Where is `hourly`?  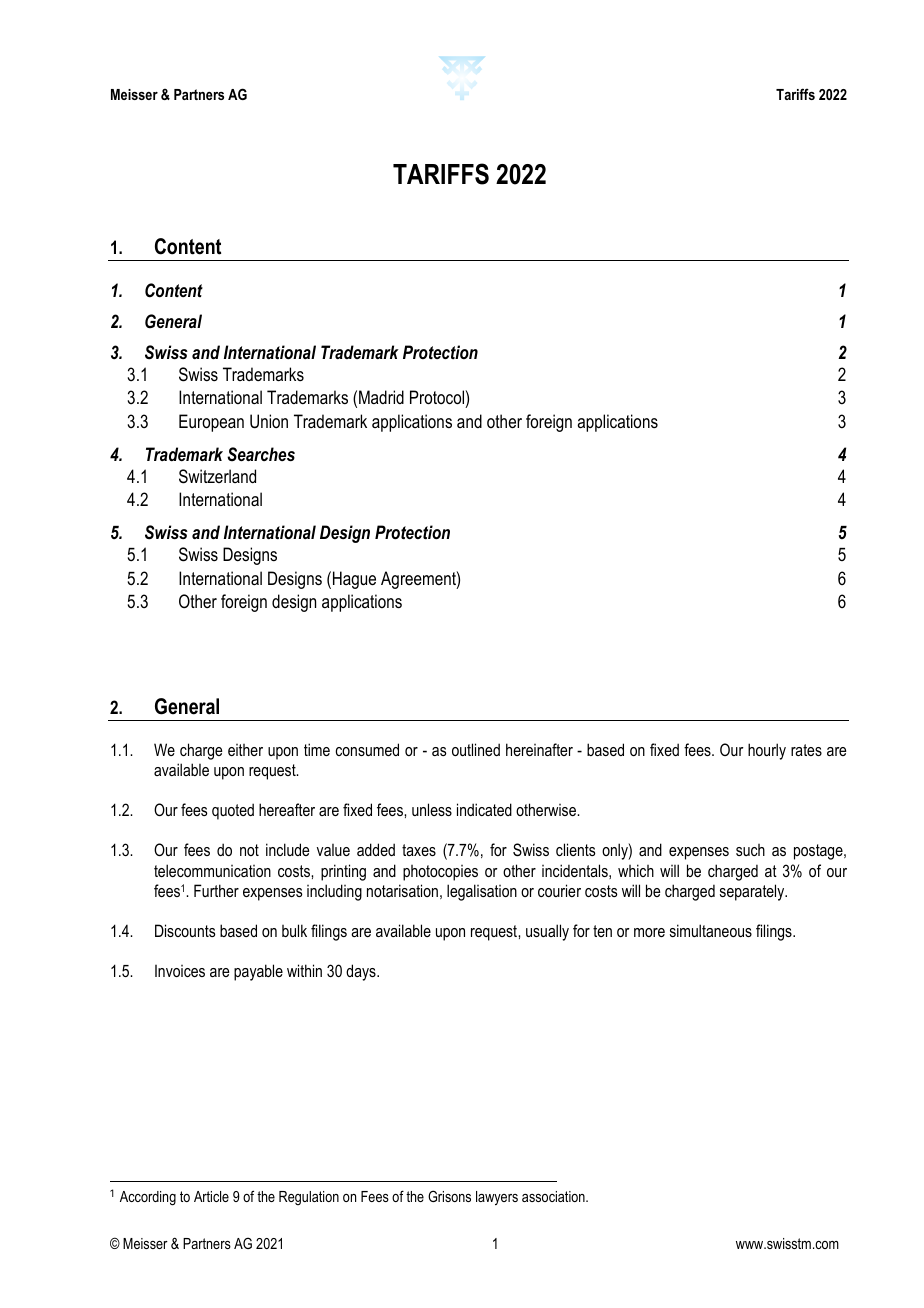
hourly is located at coordinates (767, 751).
